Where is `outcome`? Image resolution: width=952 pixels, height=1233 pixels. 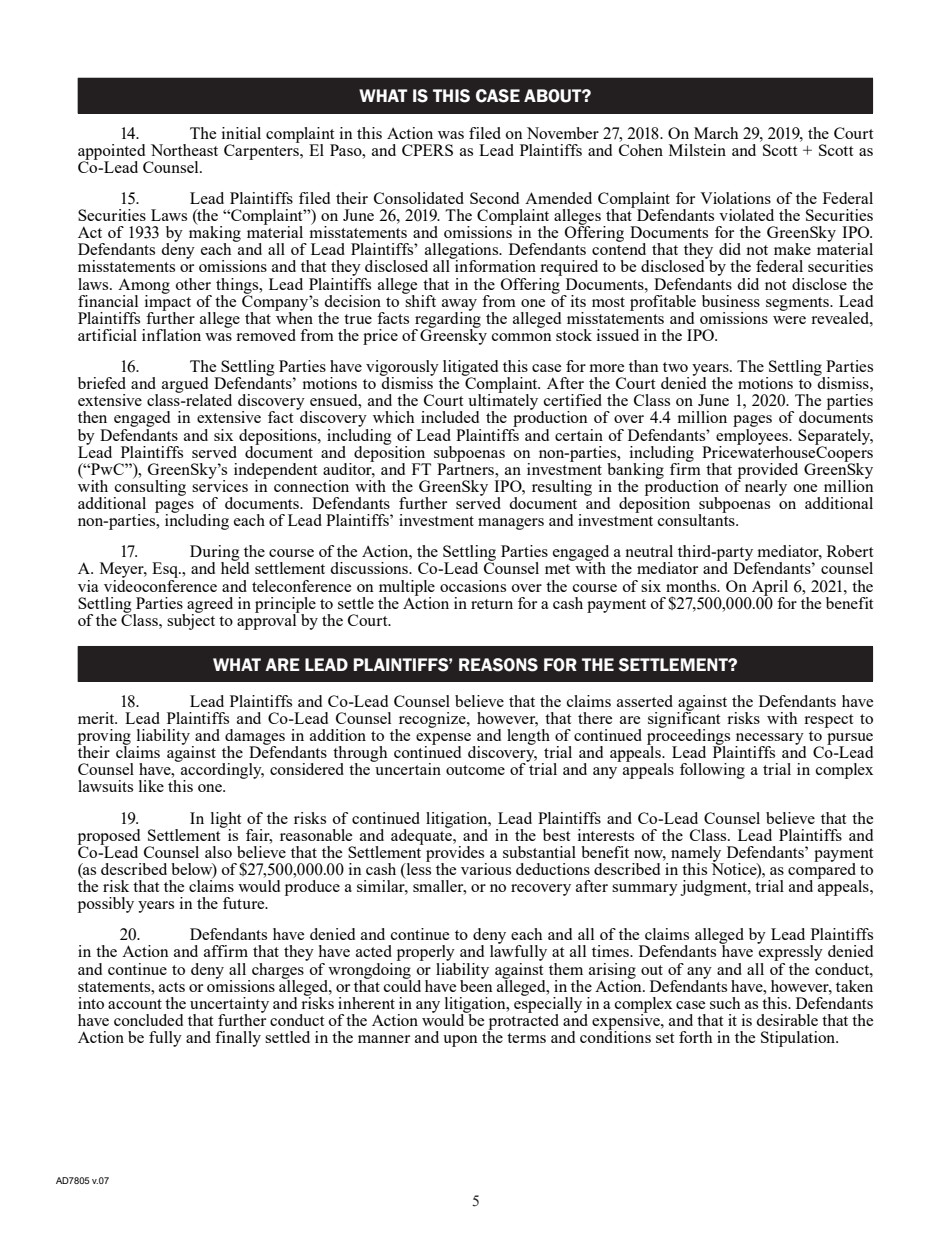 outcome is located at coordinates (475, 770).
